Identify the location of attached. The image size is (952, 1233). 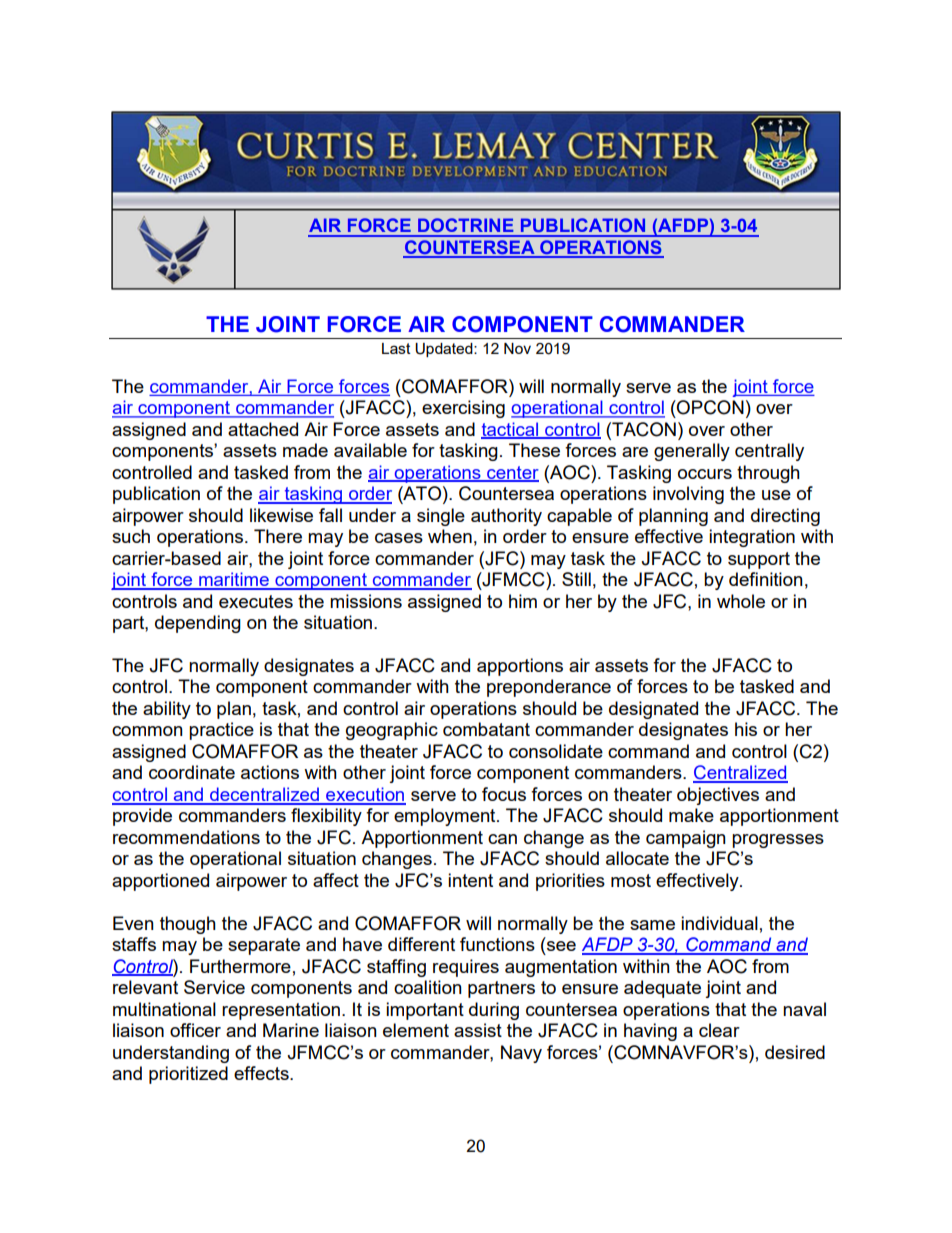
(263, 429).
